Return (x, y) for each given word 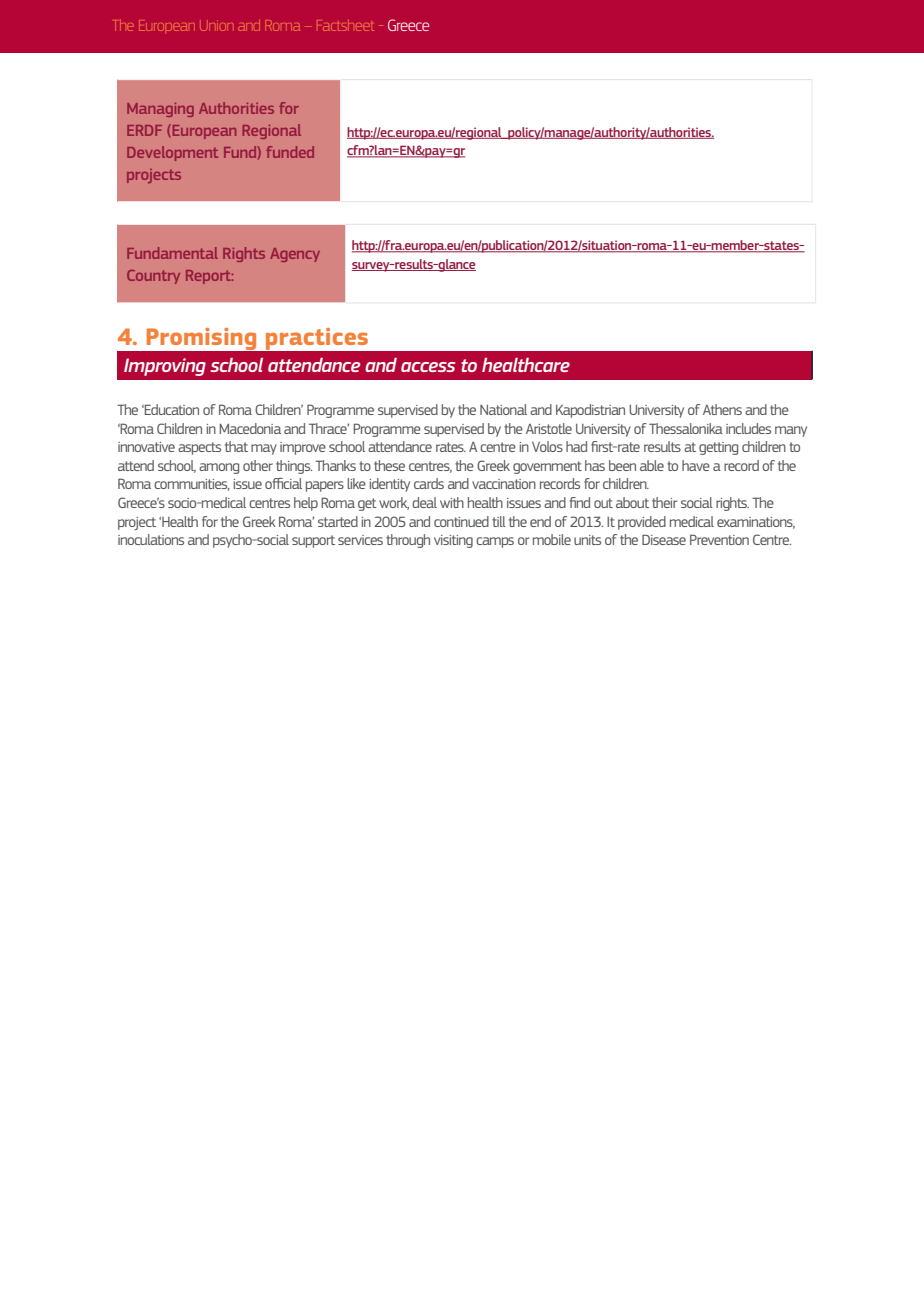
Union (217, 27)
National (503, 409)
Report (209, 277)
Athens (722, 409)
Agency (295, 255)
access (428, 367)
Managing (160, 110)
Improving (165, 367)
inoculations (151, 539)
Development (172, 153)
